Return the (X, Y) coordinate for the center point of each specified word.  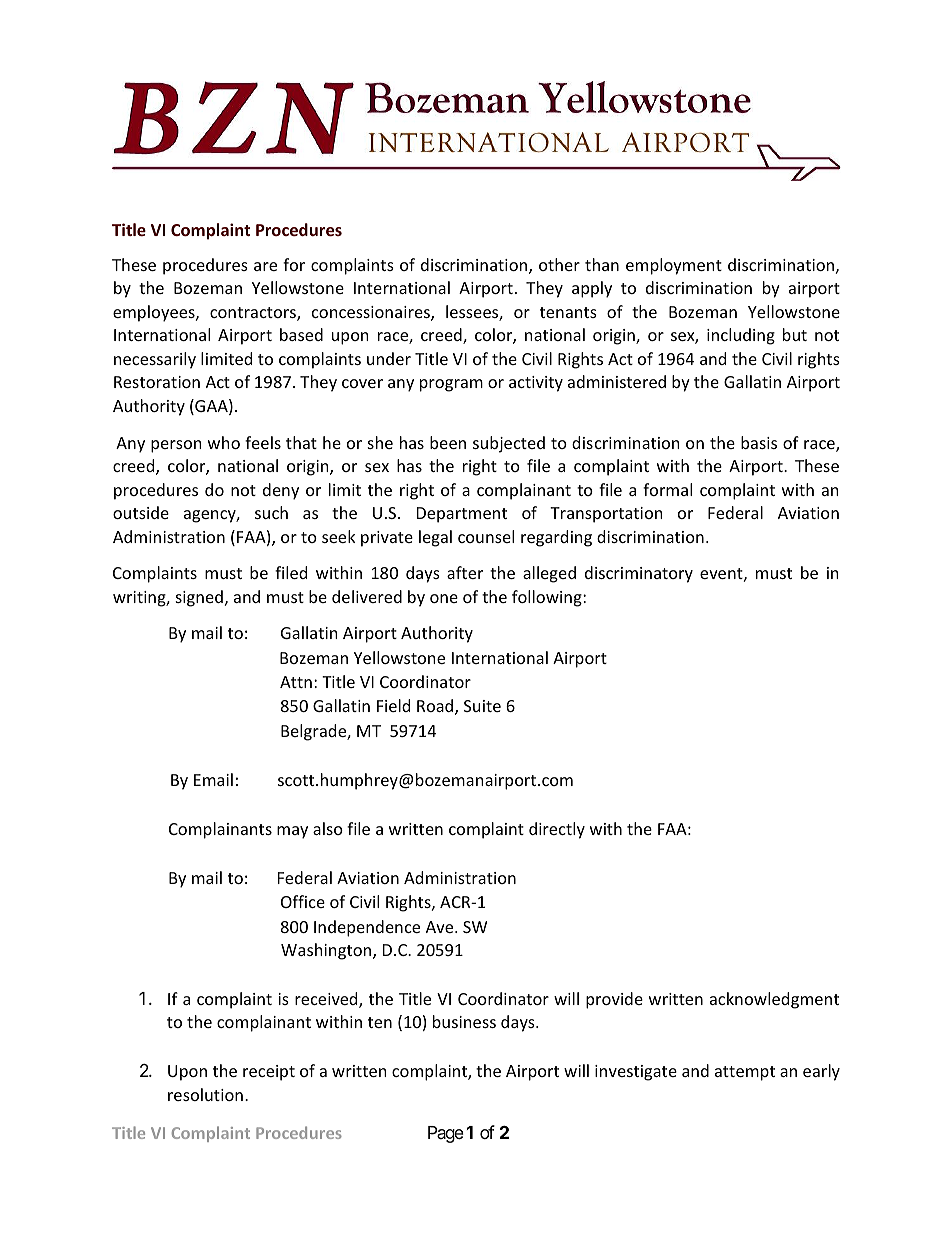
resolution (205, 1094)
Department (462, 515)
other (559, 264)
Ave (441, 927)
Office (303, 901)
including (741, 336)
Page (446, 1134)
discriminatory (639, 574)
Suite (482, 706)
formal (667, 489)
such (271, 512)
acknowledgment (774, 1000)
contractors (254, 314)
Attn (296, 682)
